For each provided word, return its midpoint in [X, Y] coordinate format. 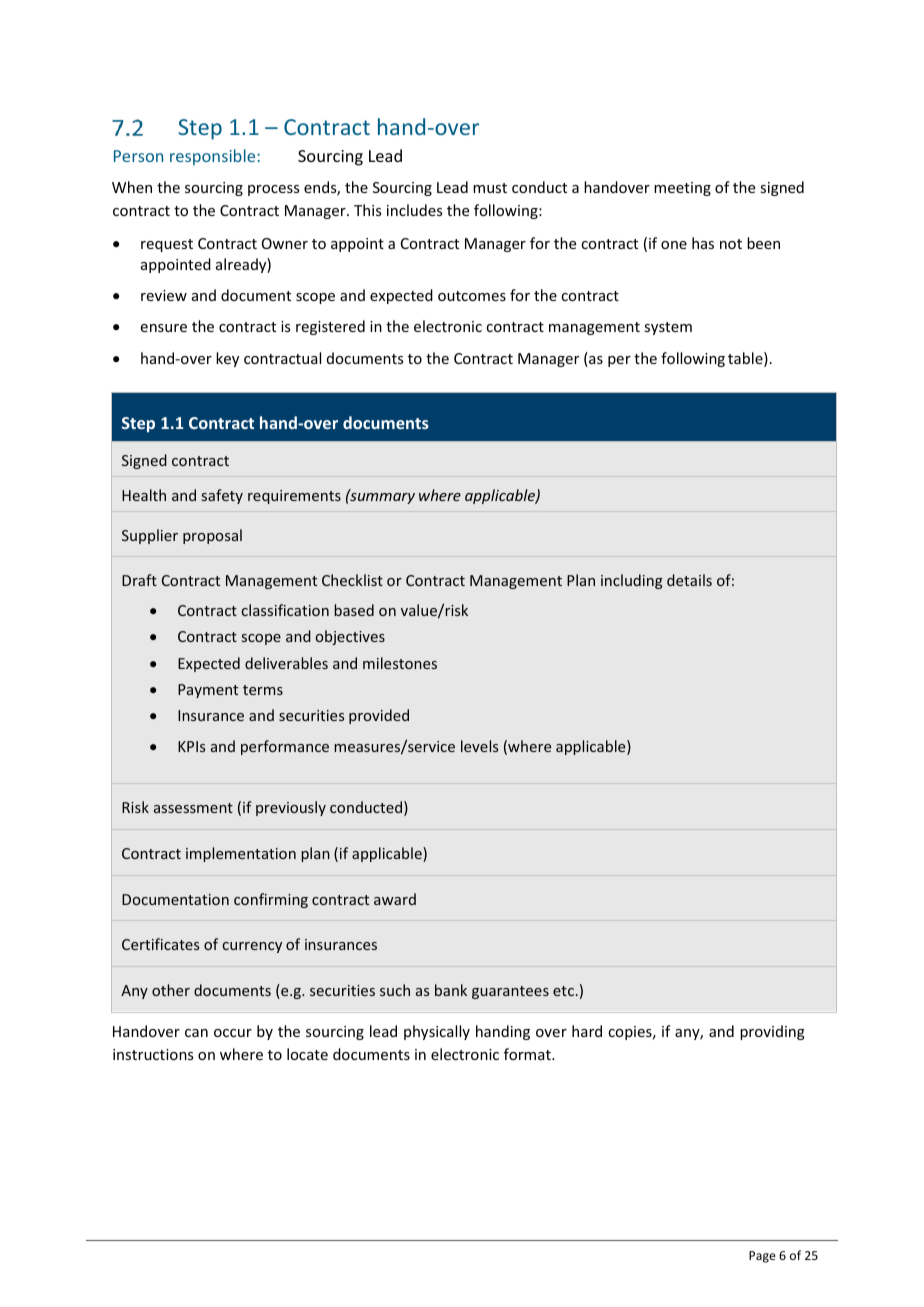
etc [563, 991]
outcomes [472, 296]
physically [437, 1032]
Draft [139, 580]
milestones [400, 663]
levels [479, 746]
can [196, 1033]
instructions [153, 1054]
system [668, 328]
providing [772, 1032]
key [227, 359]
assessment [193, 808]
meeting [682, 189]
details [689, 580]
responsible [212, 157]
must [490, 188]
